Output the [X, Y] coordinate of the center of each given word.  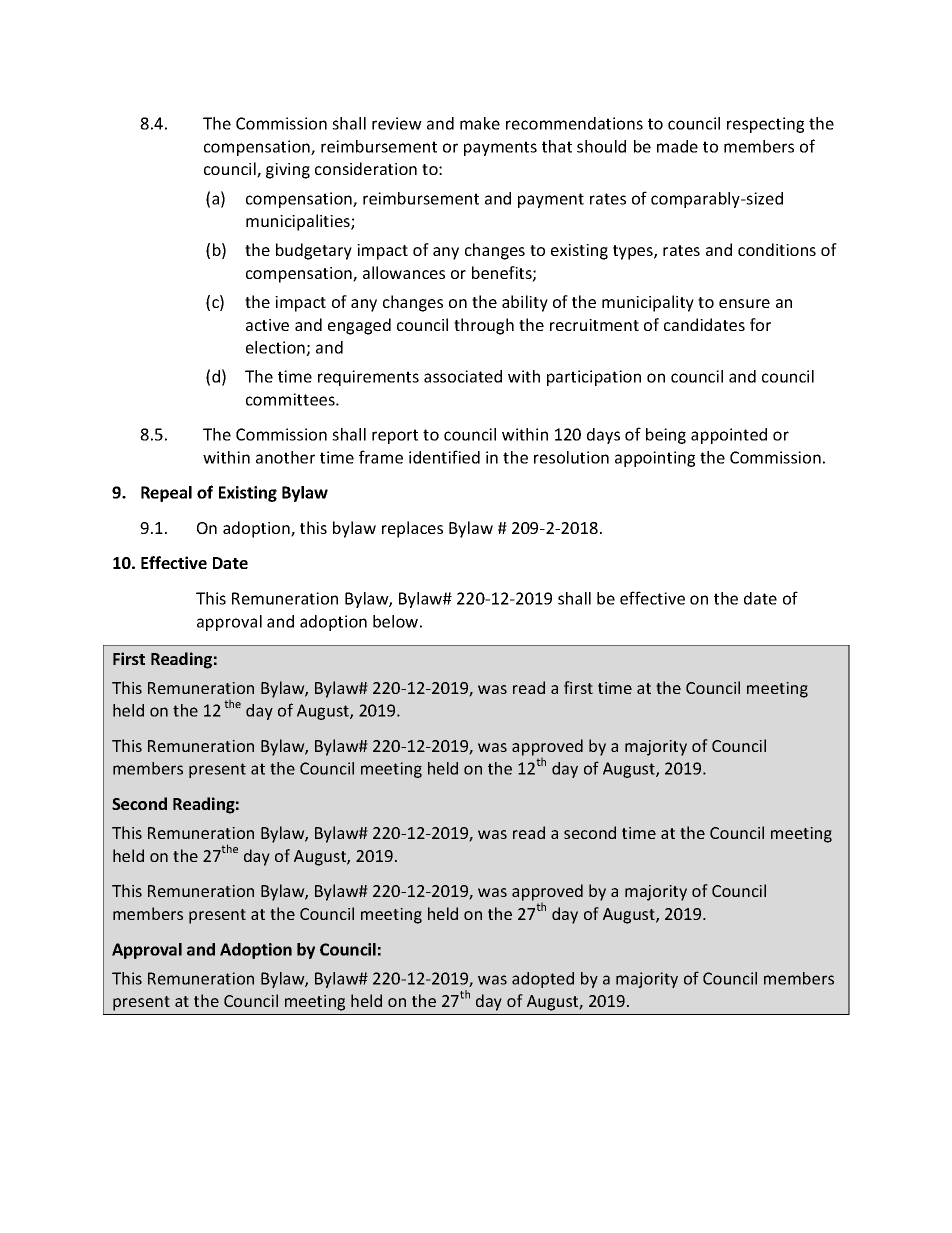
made [677, 146]
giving [288, 171]
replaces [412, 529]
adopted [543, 980]
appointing [655, 459]
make [480, 123]
